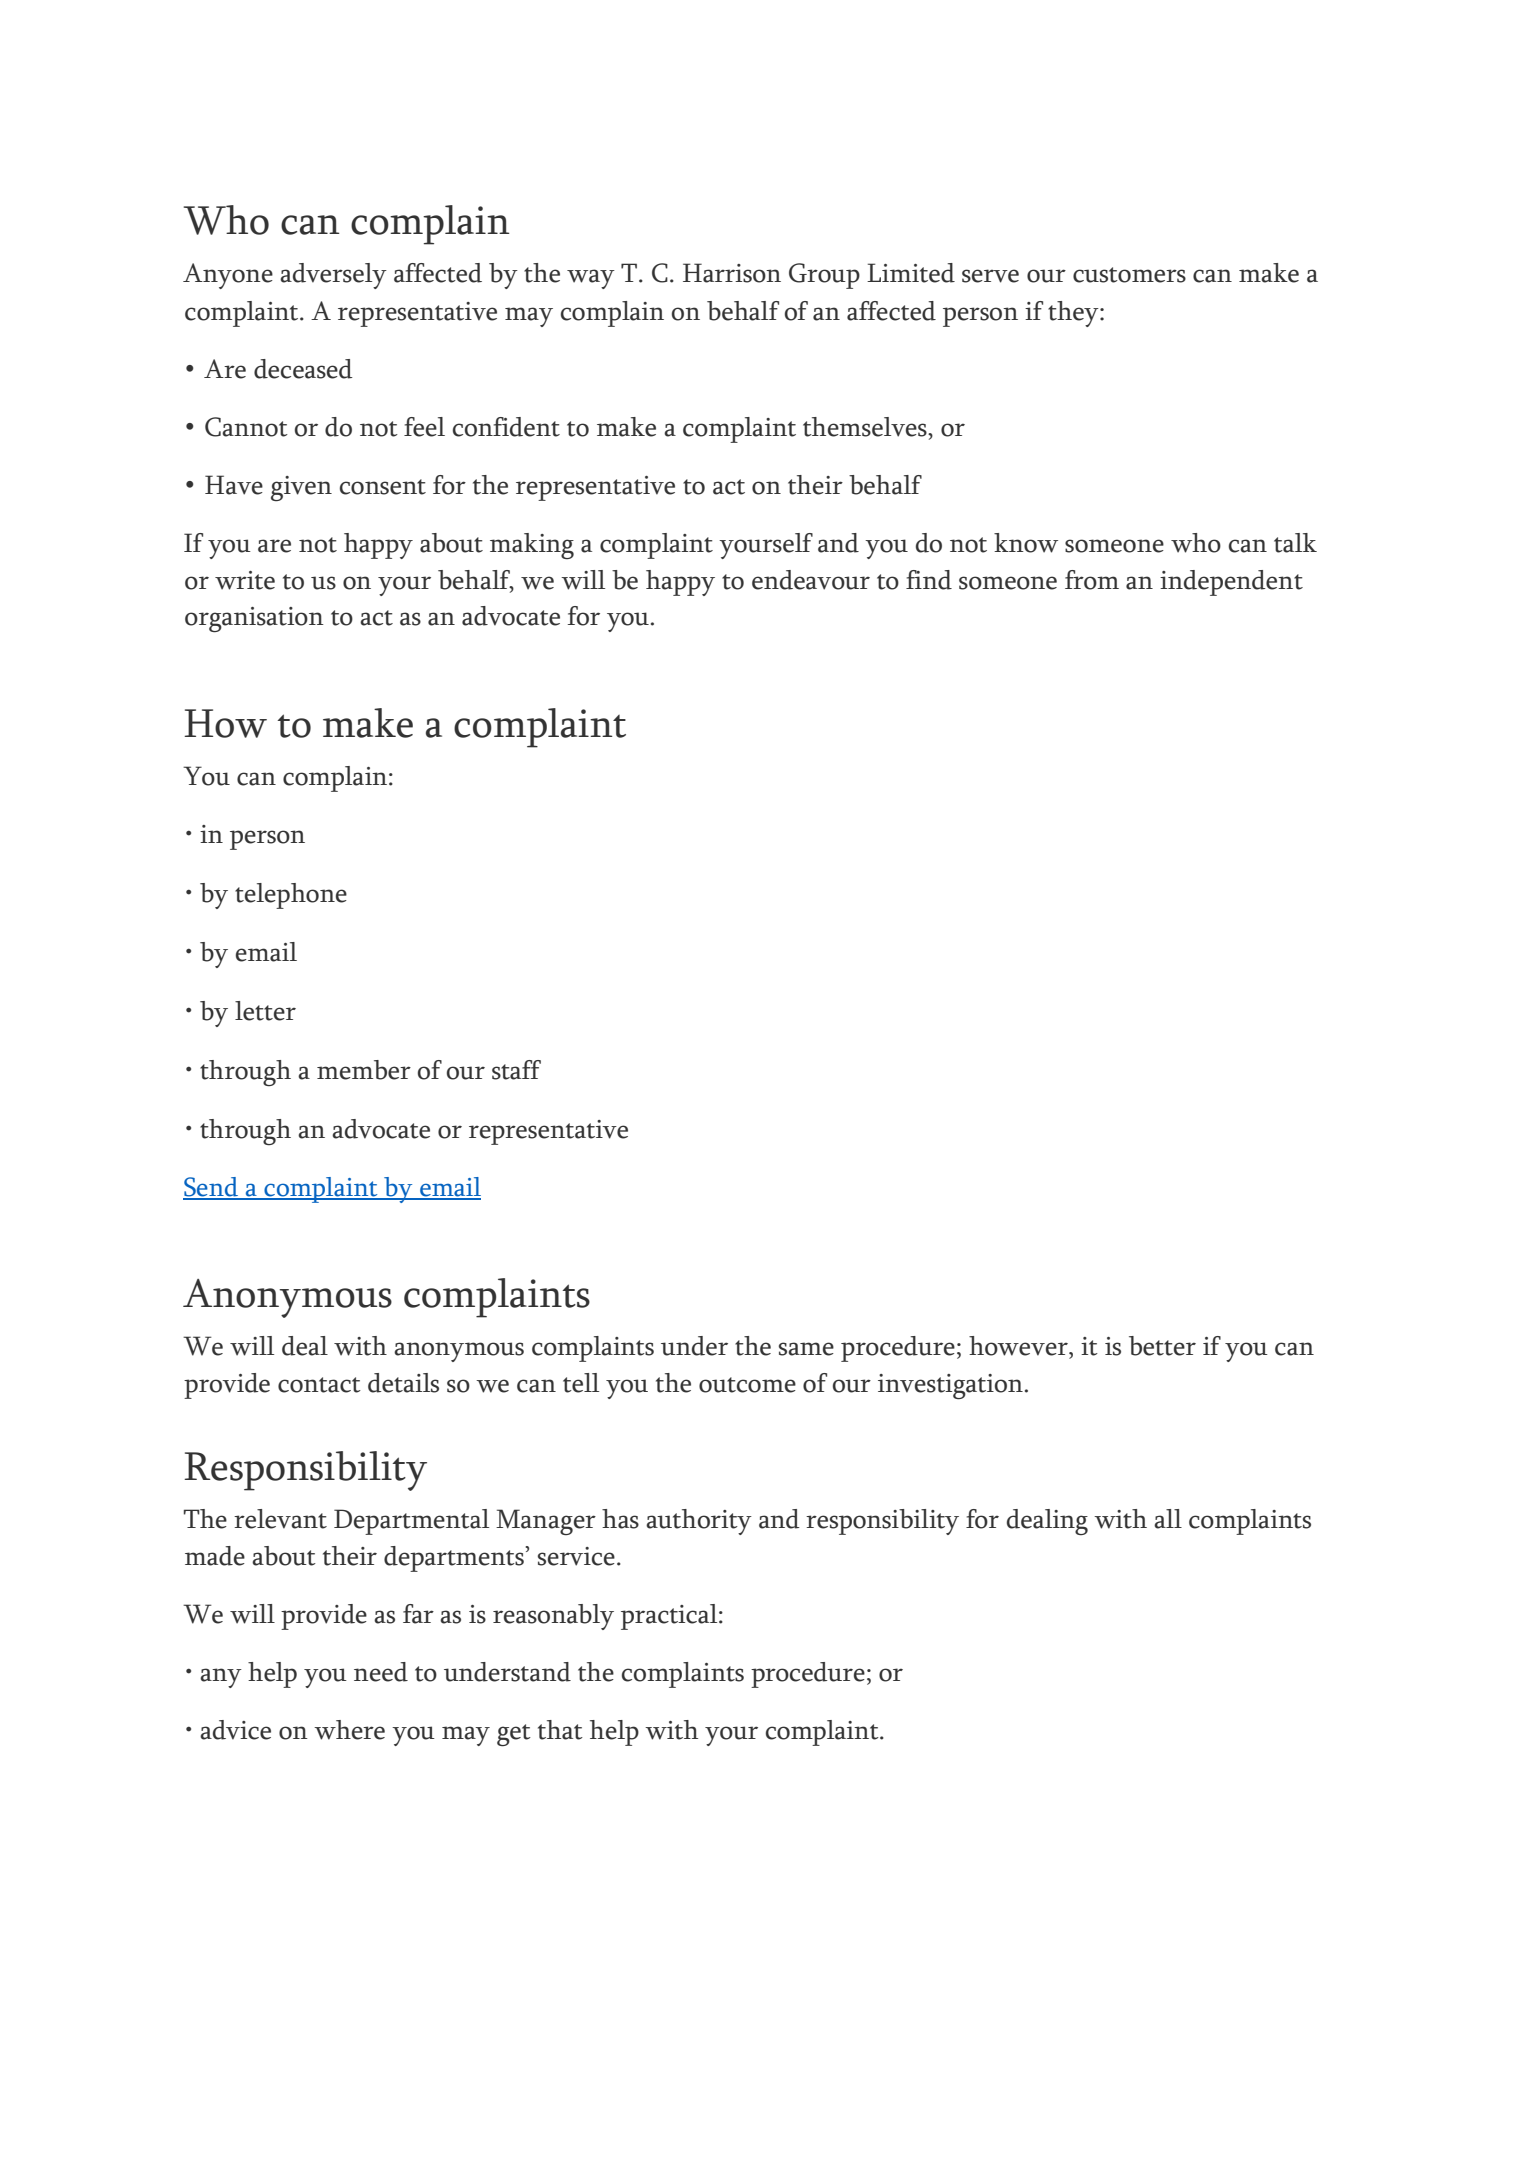  What do you see at coordinates (1162, 1346) in the page?
I see `better` at bounding box center [1162, 1346].
